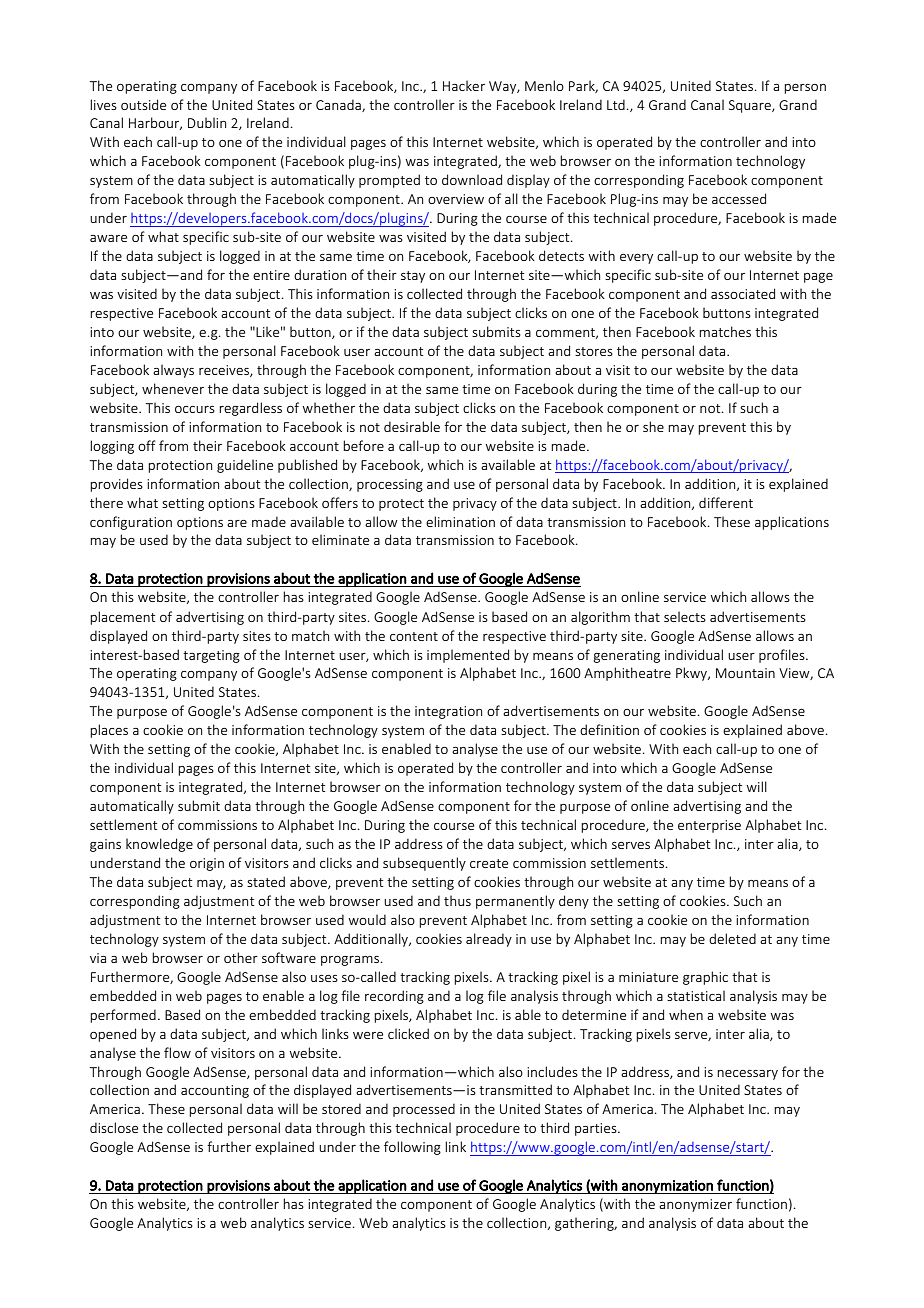 This screenshot has width=924, height=1308. I want to click on disclose, so click(114, 1127).
